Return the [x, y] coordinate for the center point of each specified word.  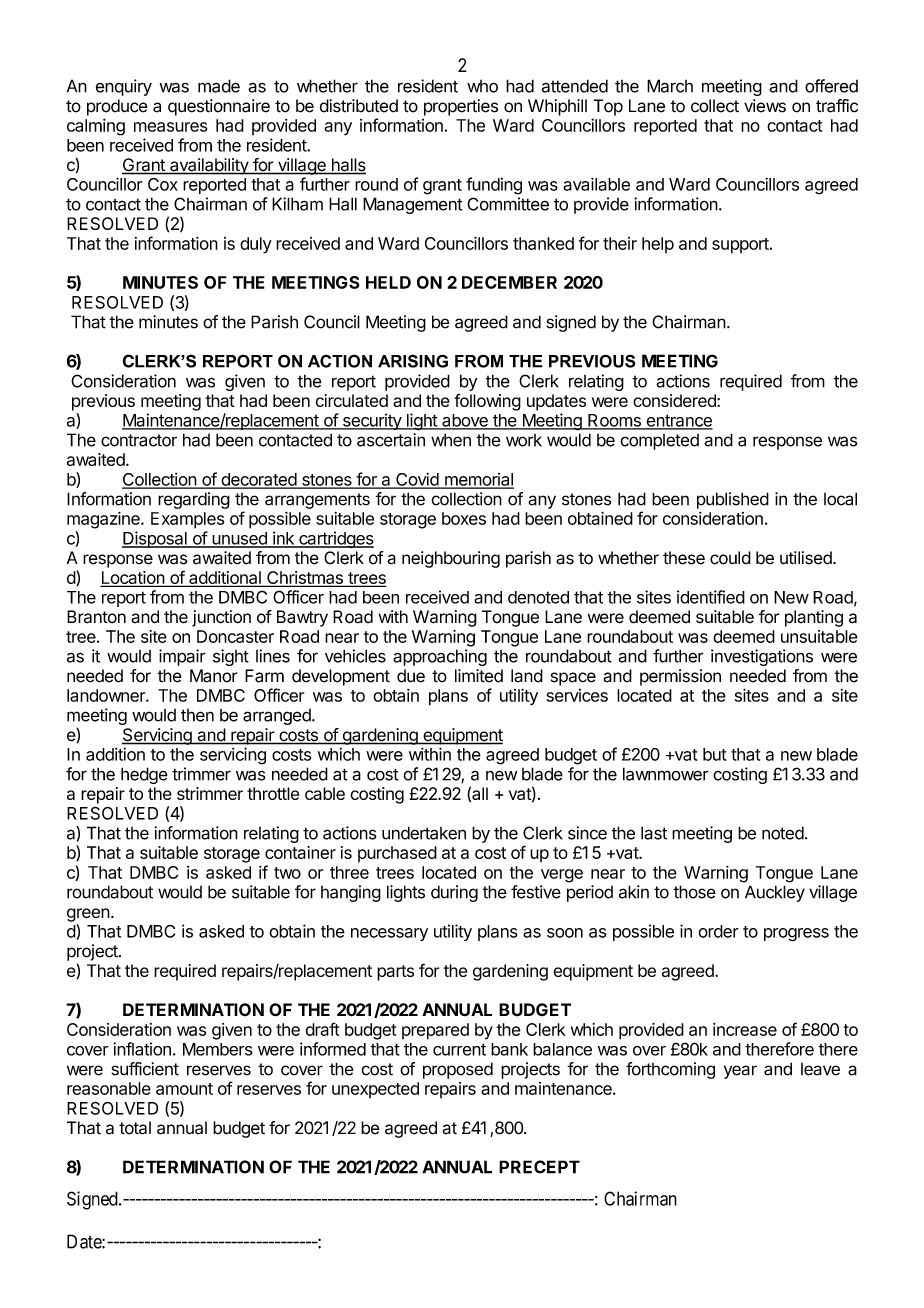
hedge [144, 775]
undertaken [424, 833]
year [740, 1072]
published [733, 500]
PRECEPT [539, 1167]
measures [170, 127]
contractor [139, 440]
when [451, 440]
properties [461, 107]
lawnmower [666, 774]
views [765, 106]
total [135, 1128]
